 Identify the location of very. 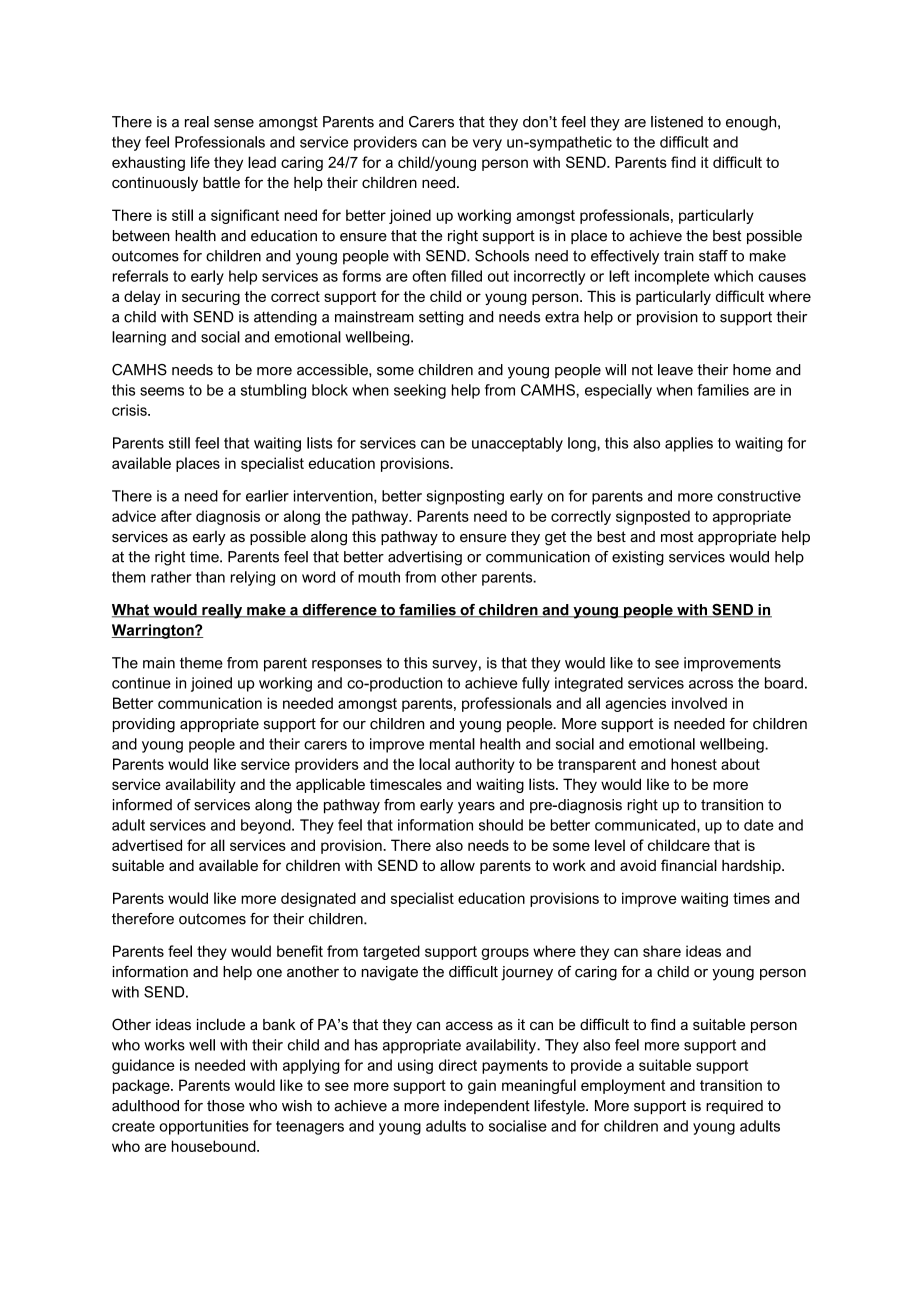
(487, 145).
